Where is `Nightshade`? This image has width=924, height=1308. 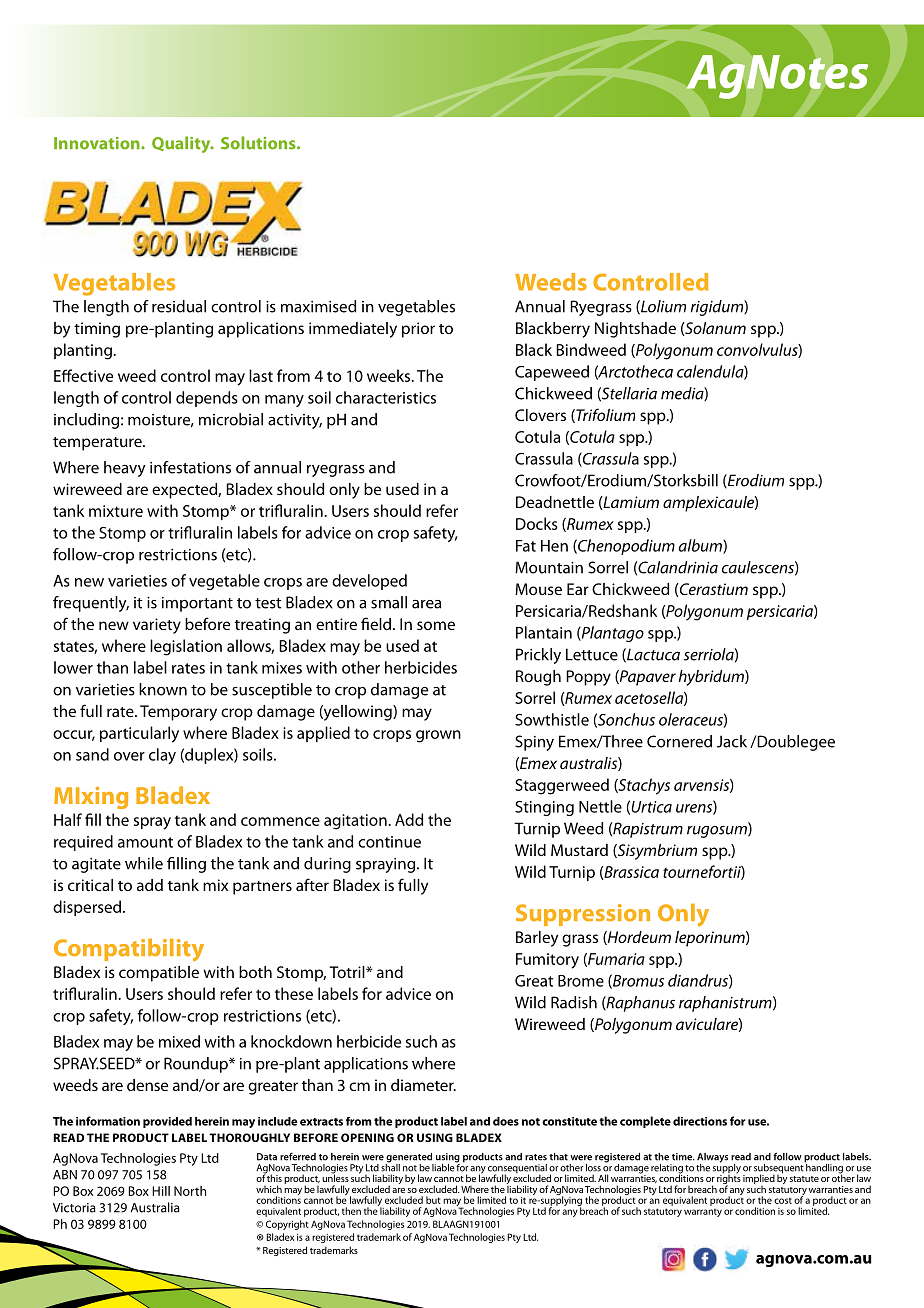 Nightshade is located at coordinates (635, 330).
